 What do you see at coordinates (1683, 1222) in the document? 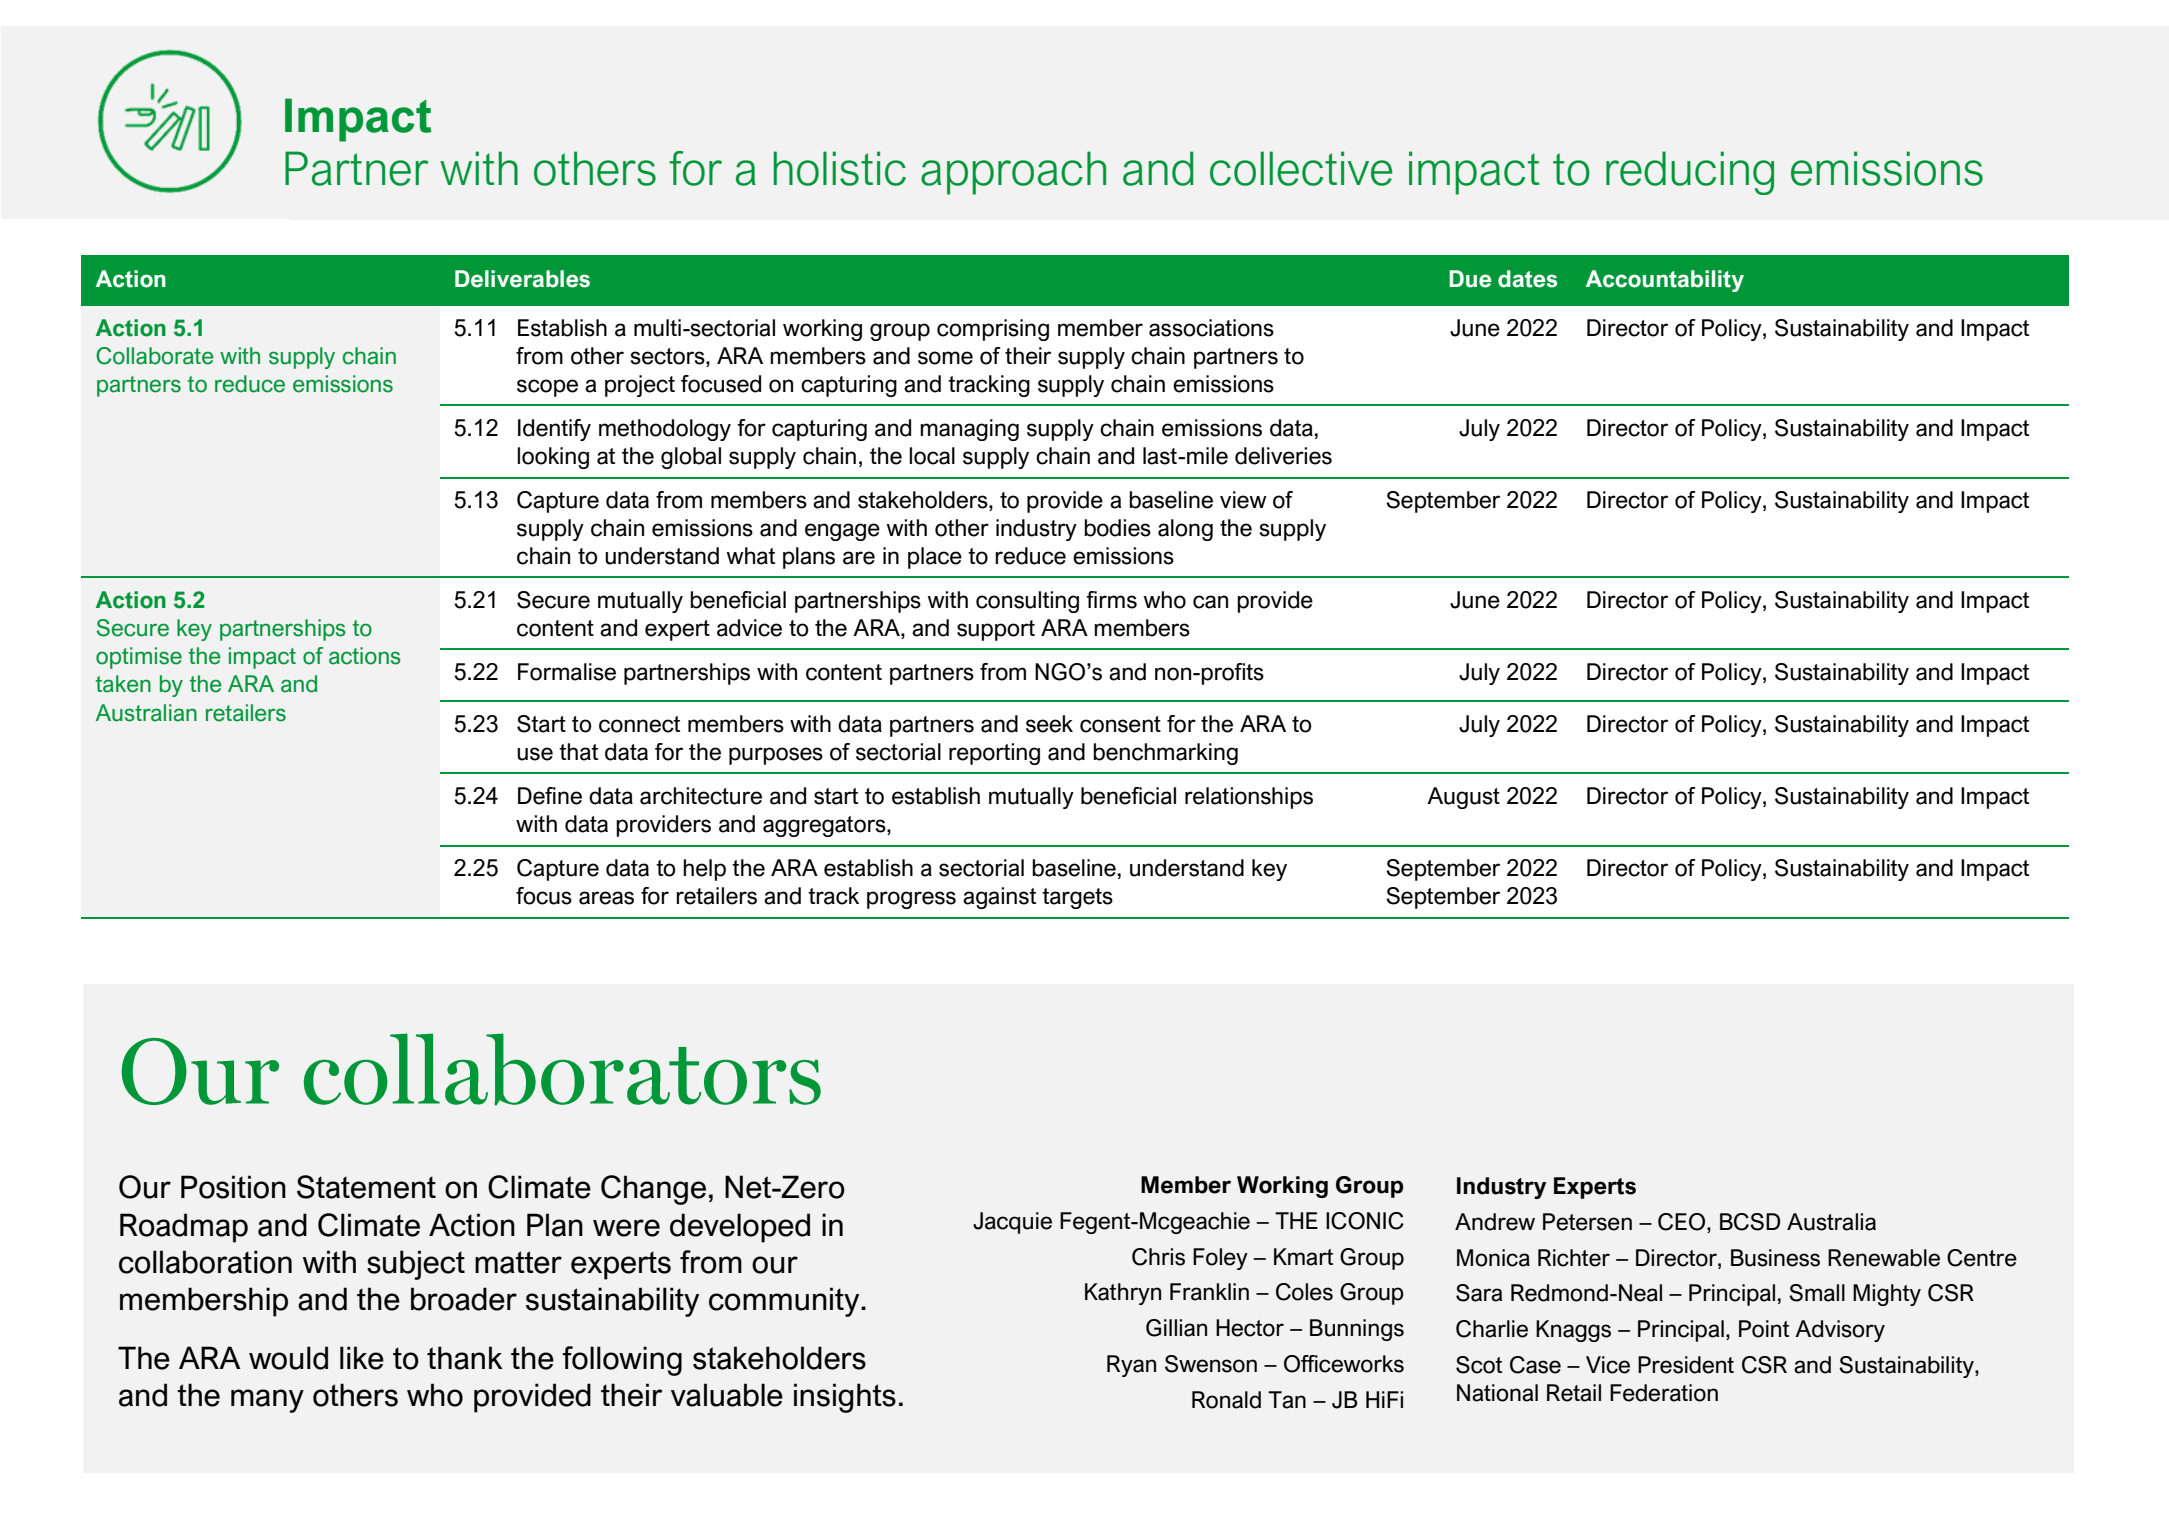
I see `CEO` at bounding box center [1683, 1222].
